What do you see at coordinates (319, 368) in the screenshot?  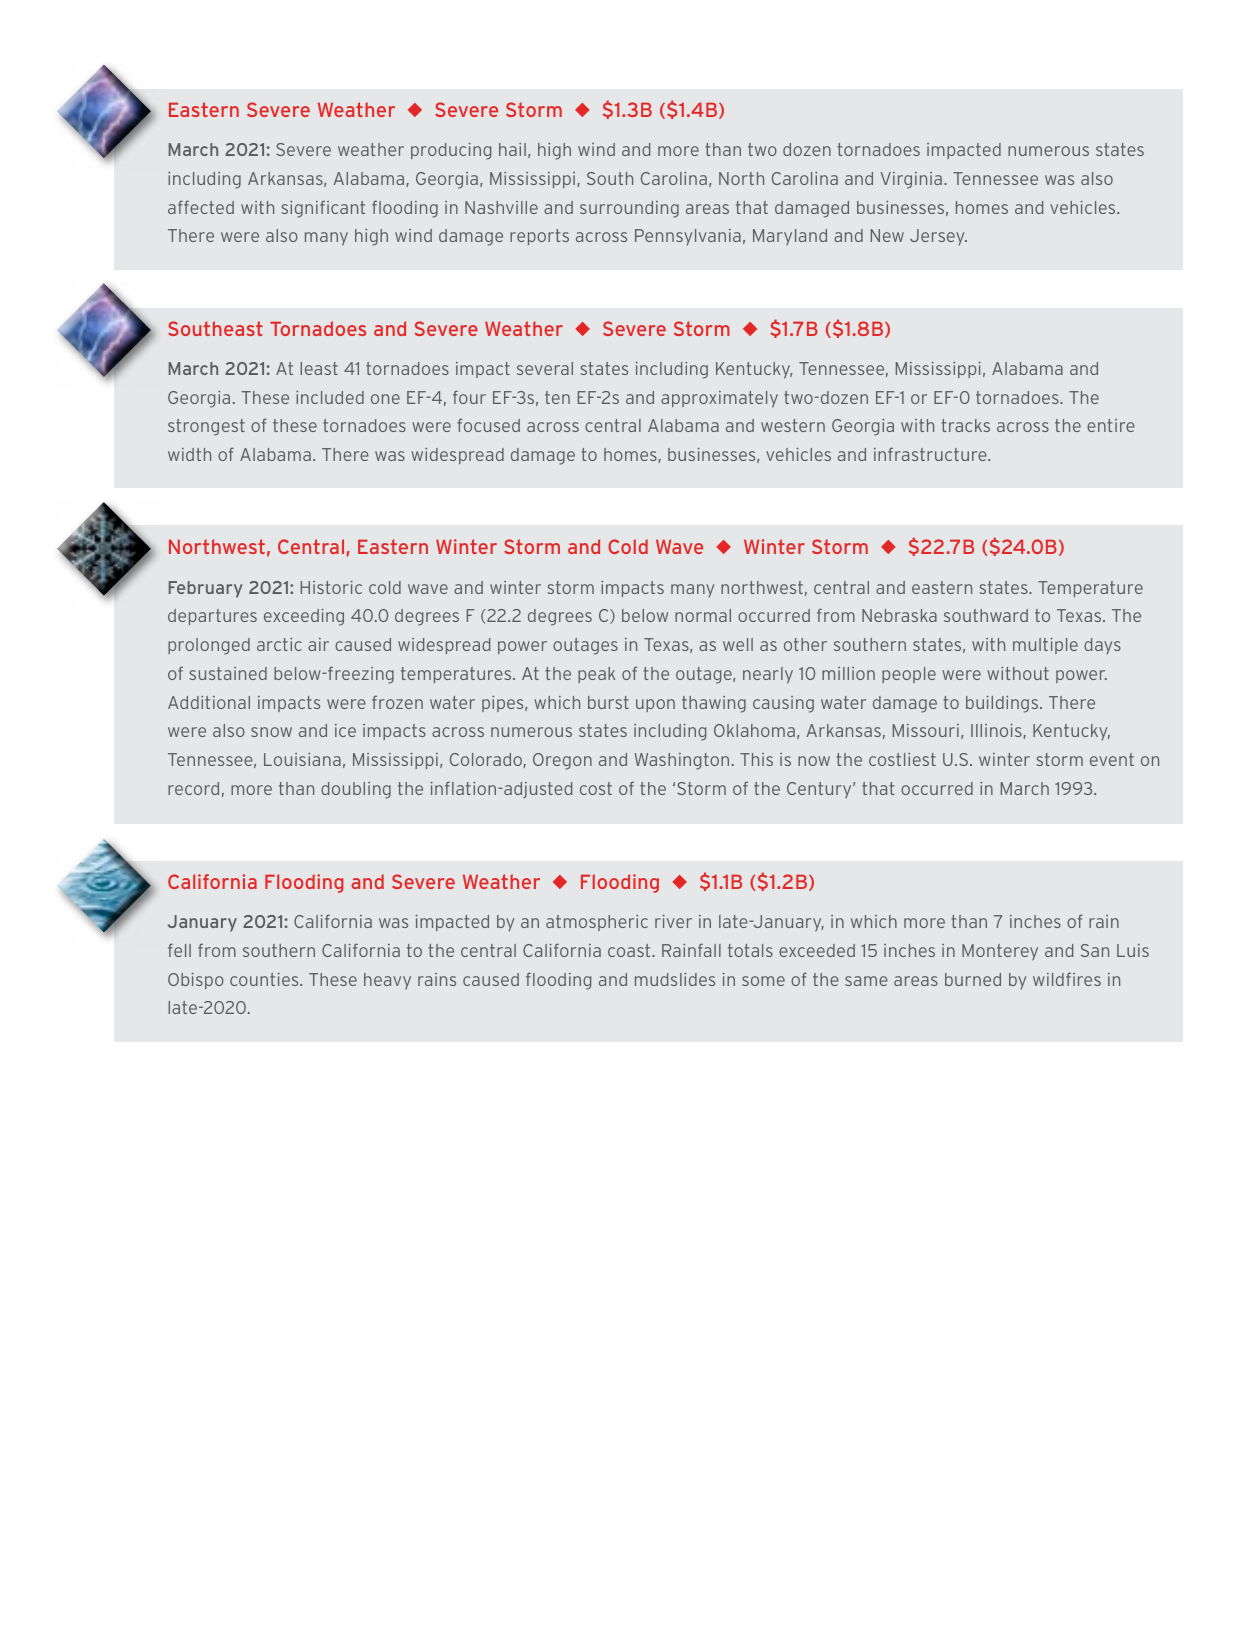 I see `least` at bounding box center [319, 368].
